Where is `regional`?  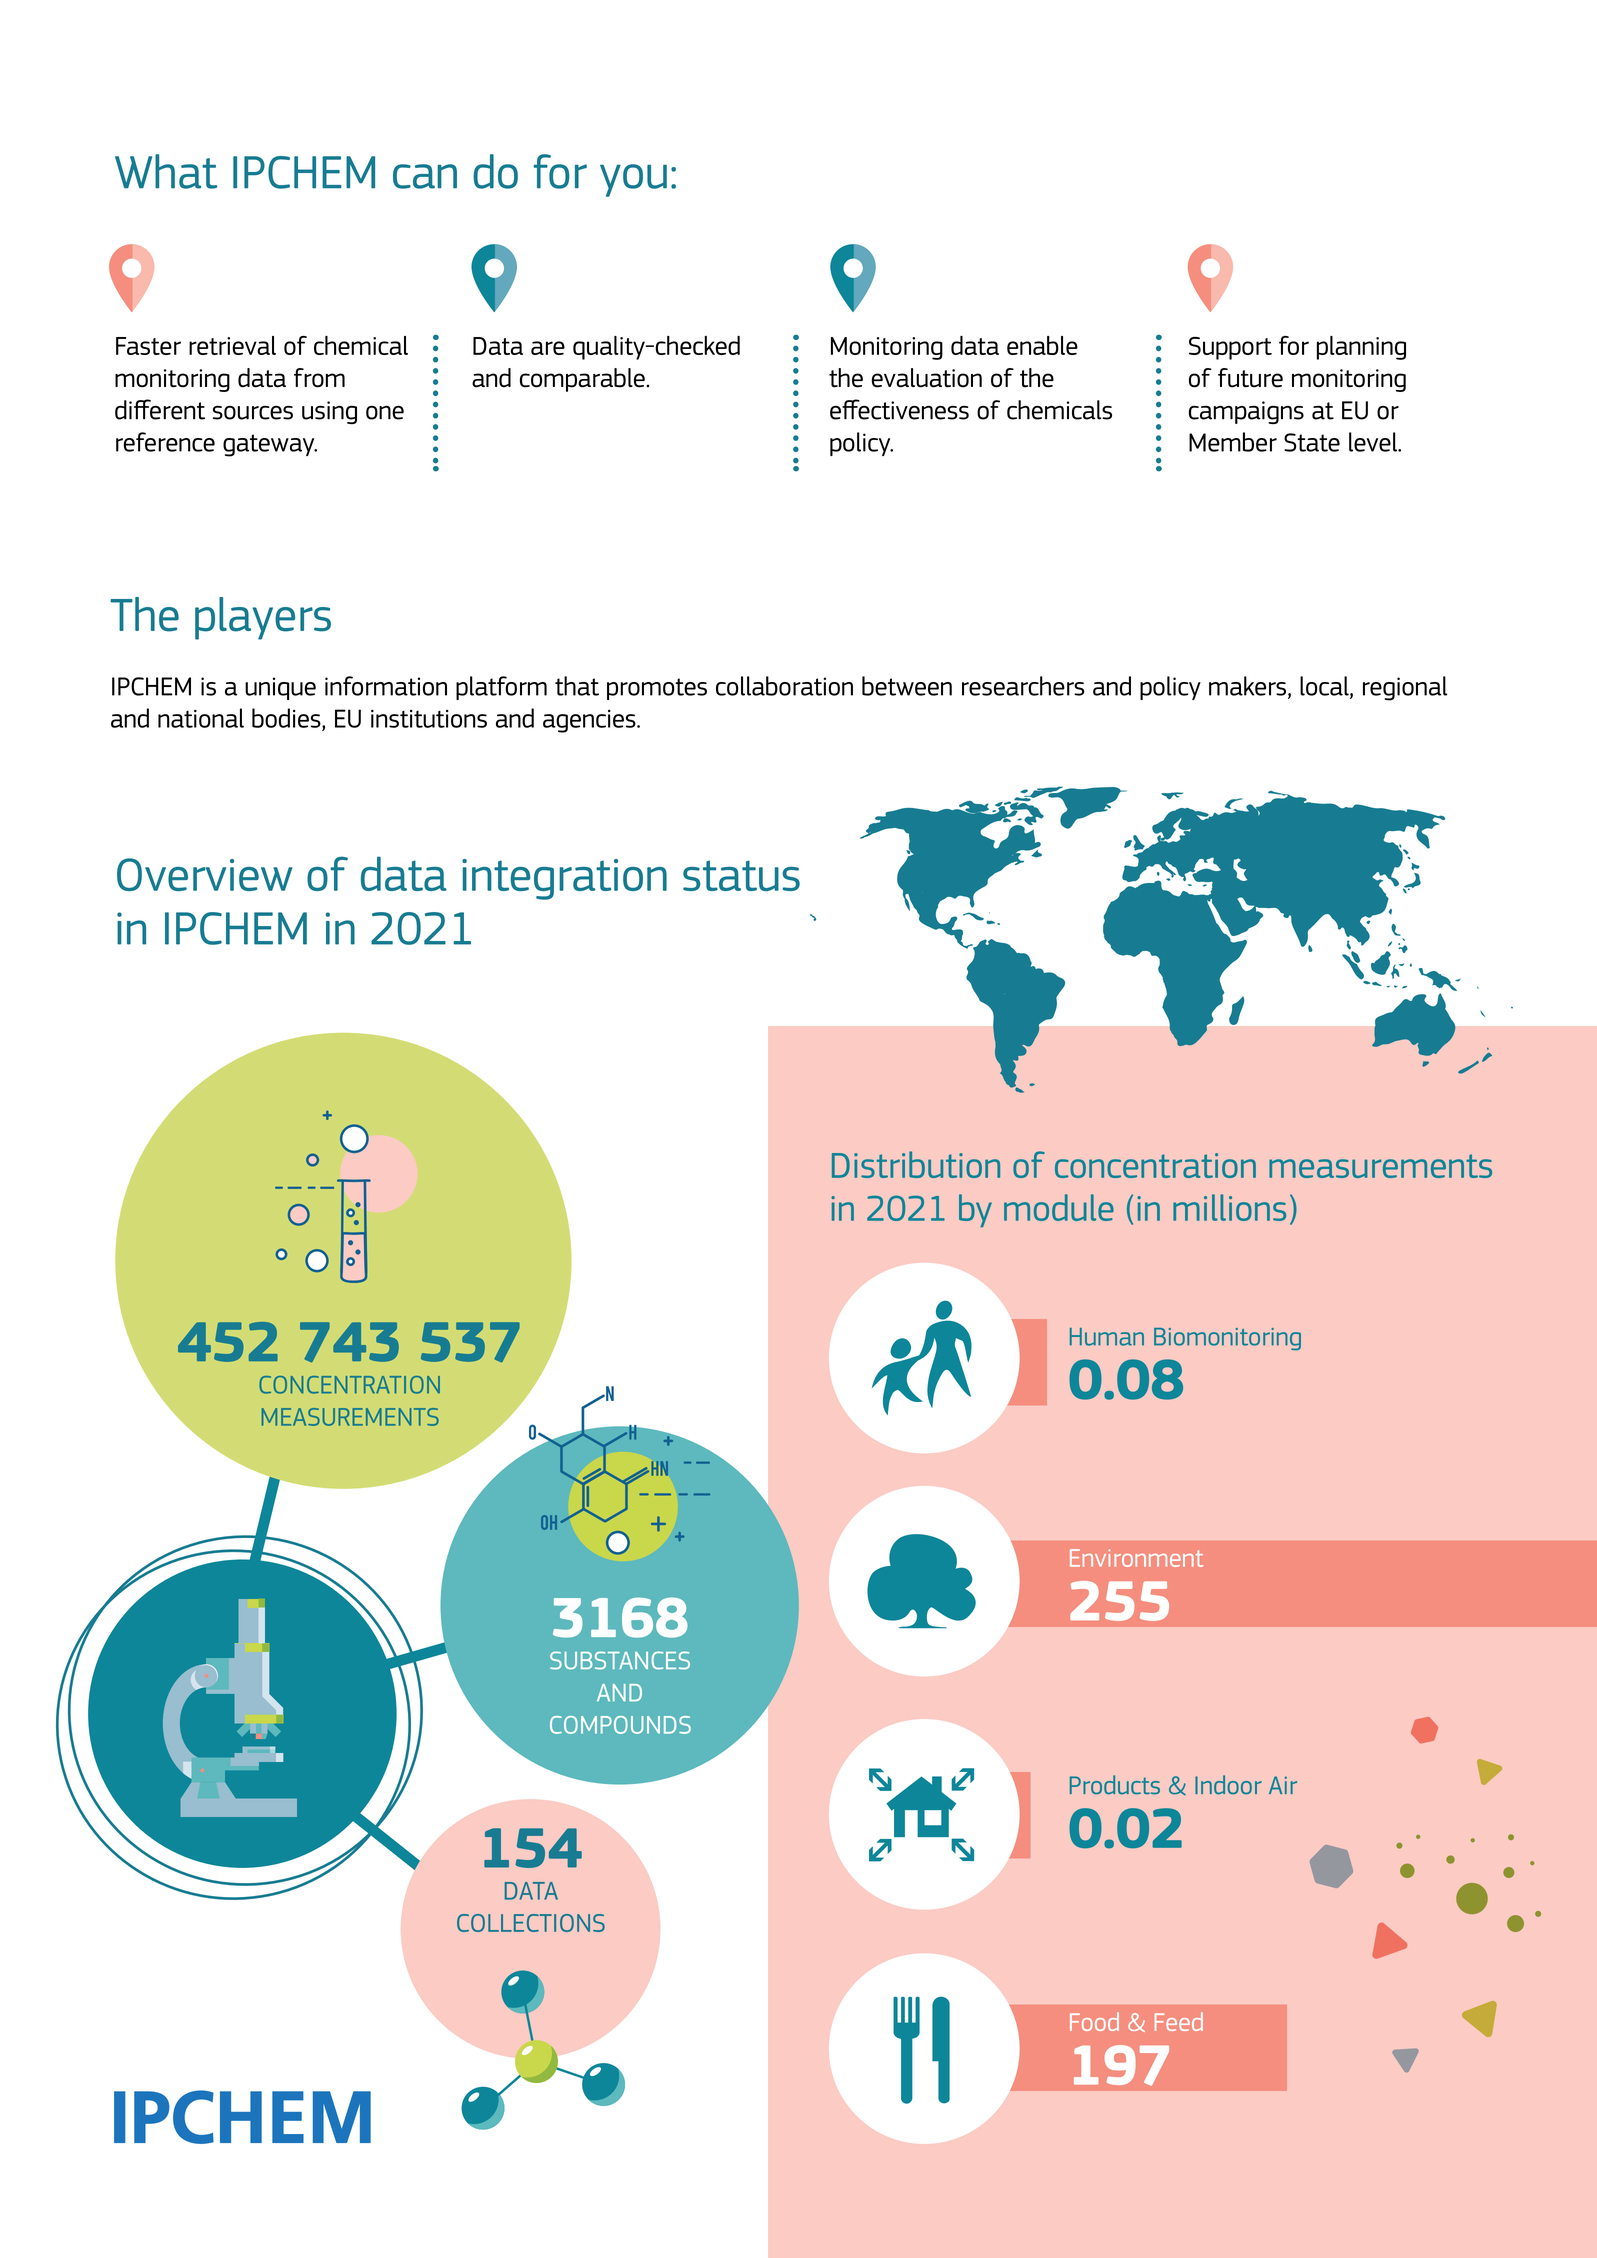
regional is located at coordinates (1405, 688).
